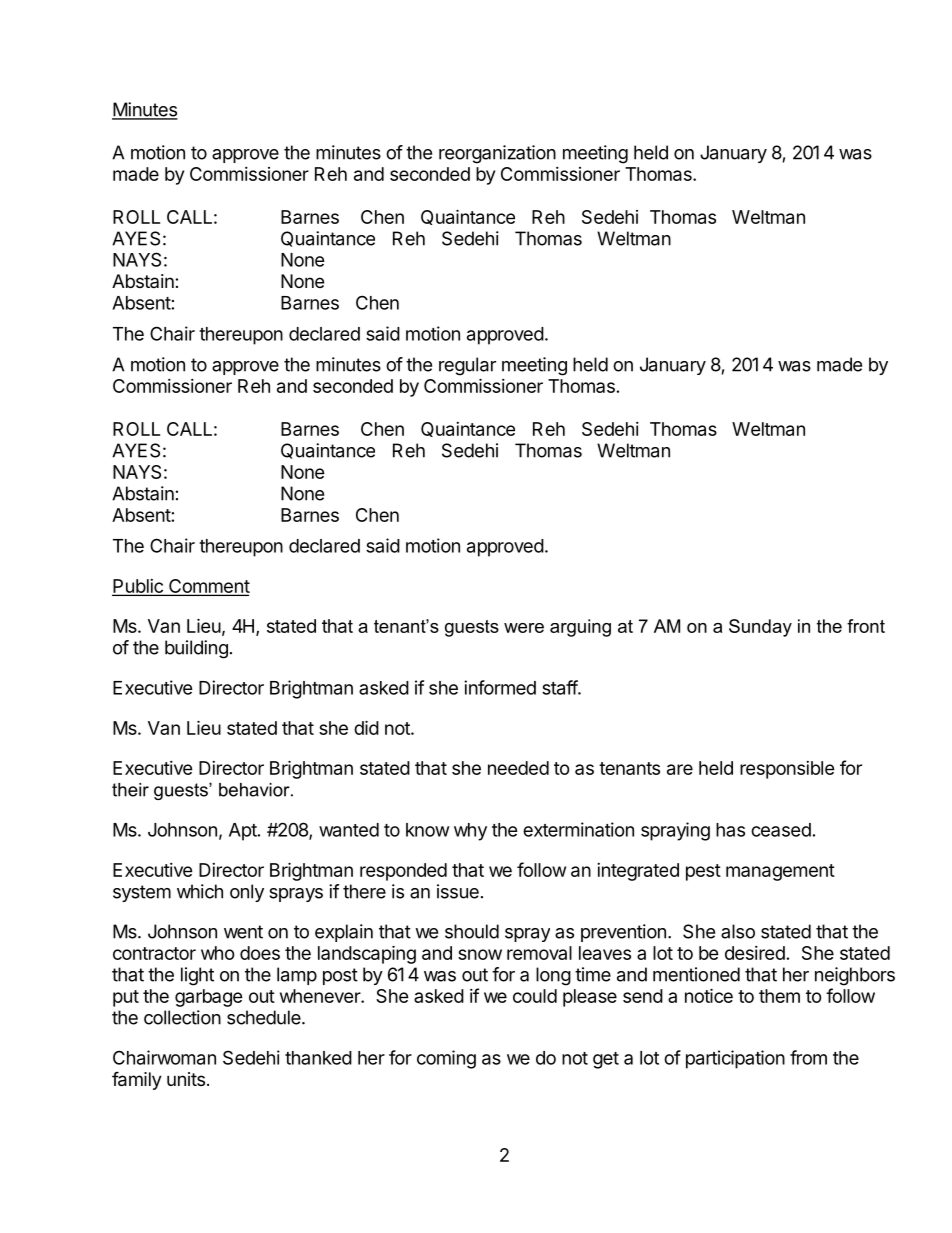  I want to click on units, so click(186, 1079).
